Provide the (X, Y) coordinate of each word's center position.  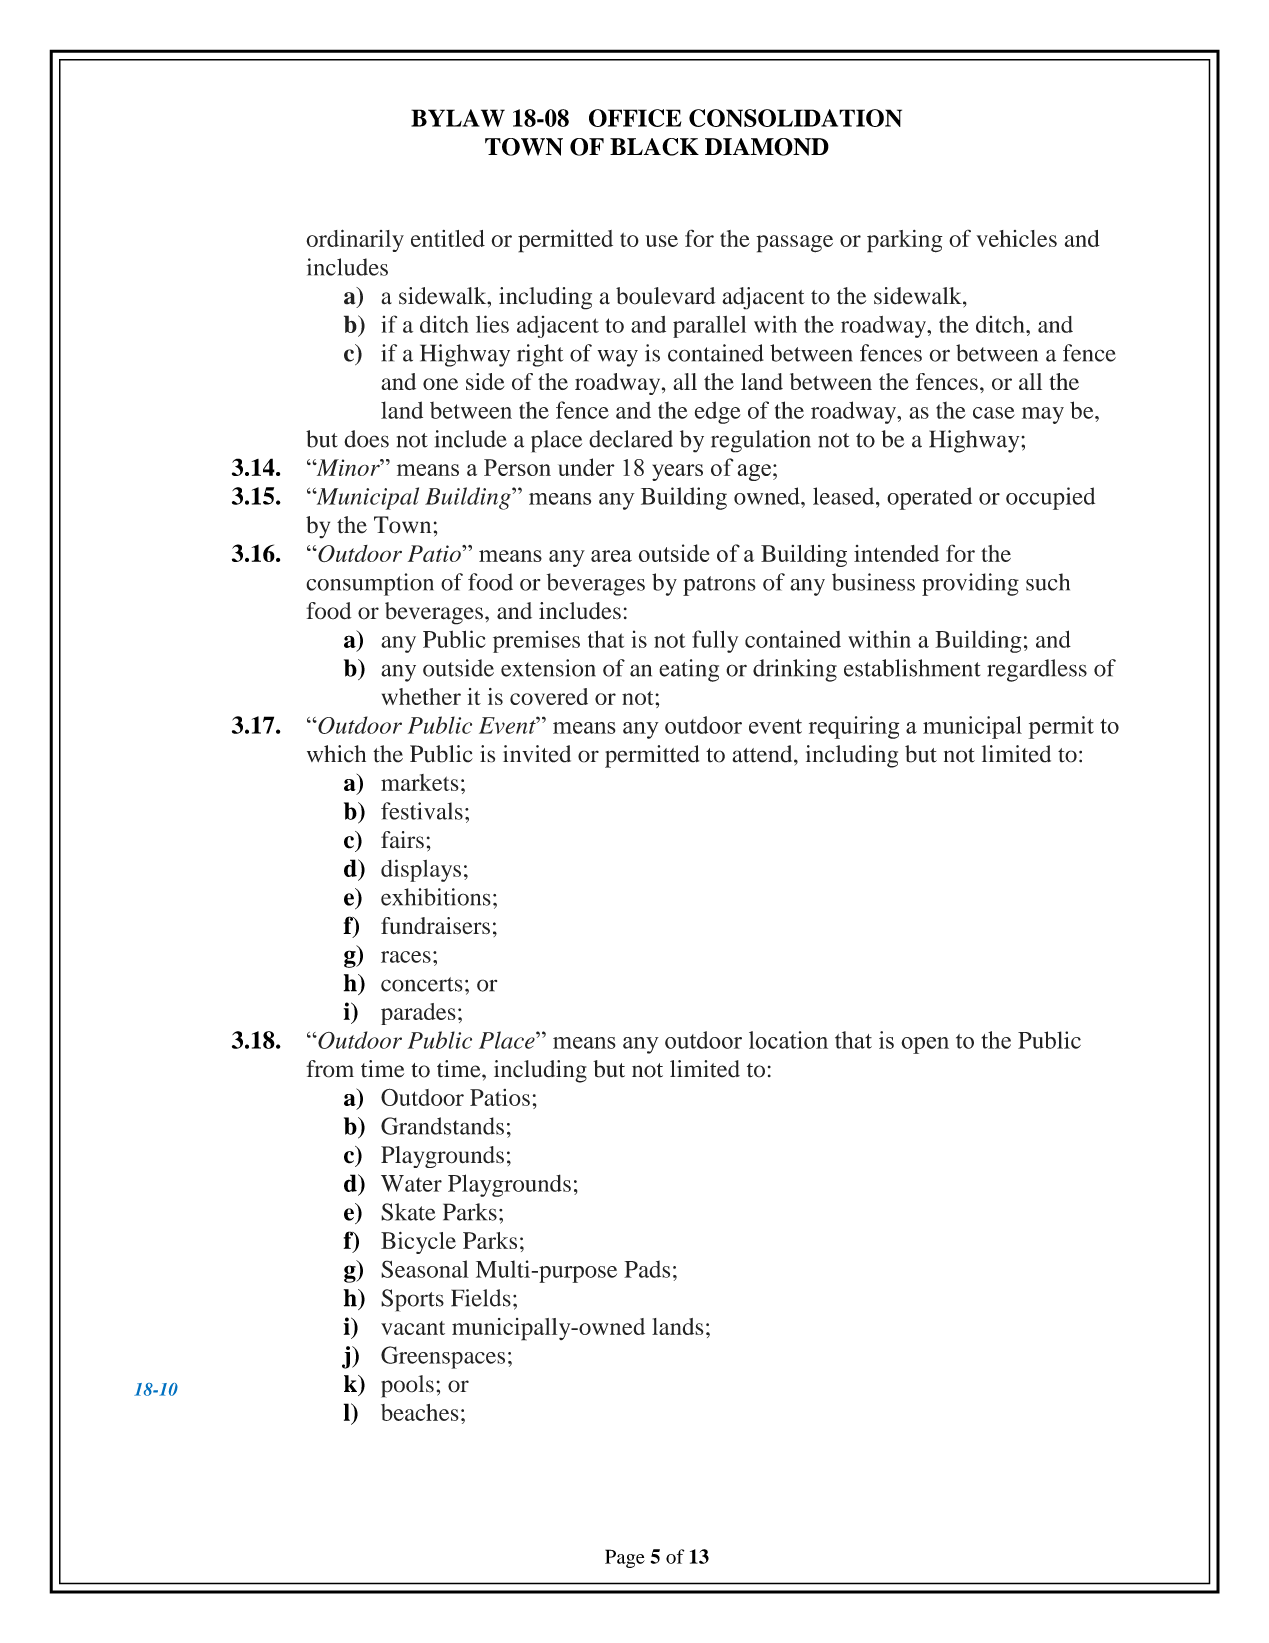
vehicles (1016, 238)
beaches (420, 1412)
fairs (402, 840)
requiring (854, 727)
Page (625, 1558)
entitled (448, 238)
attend (763, 754)
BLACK (654, 147)
